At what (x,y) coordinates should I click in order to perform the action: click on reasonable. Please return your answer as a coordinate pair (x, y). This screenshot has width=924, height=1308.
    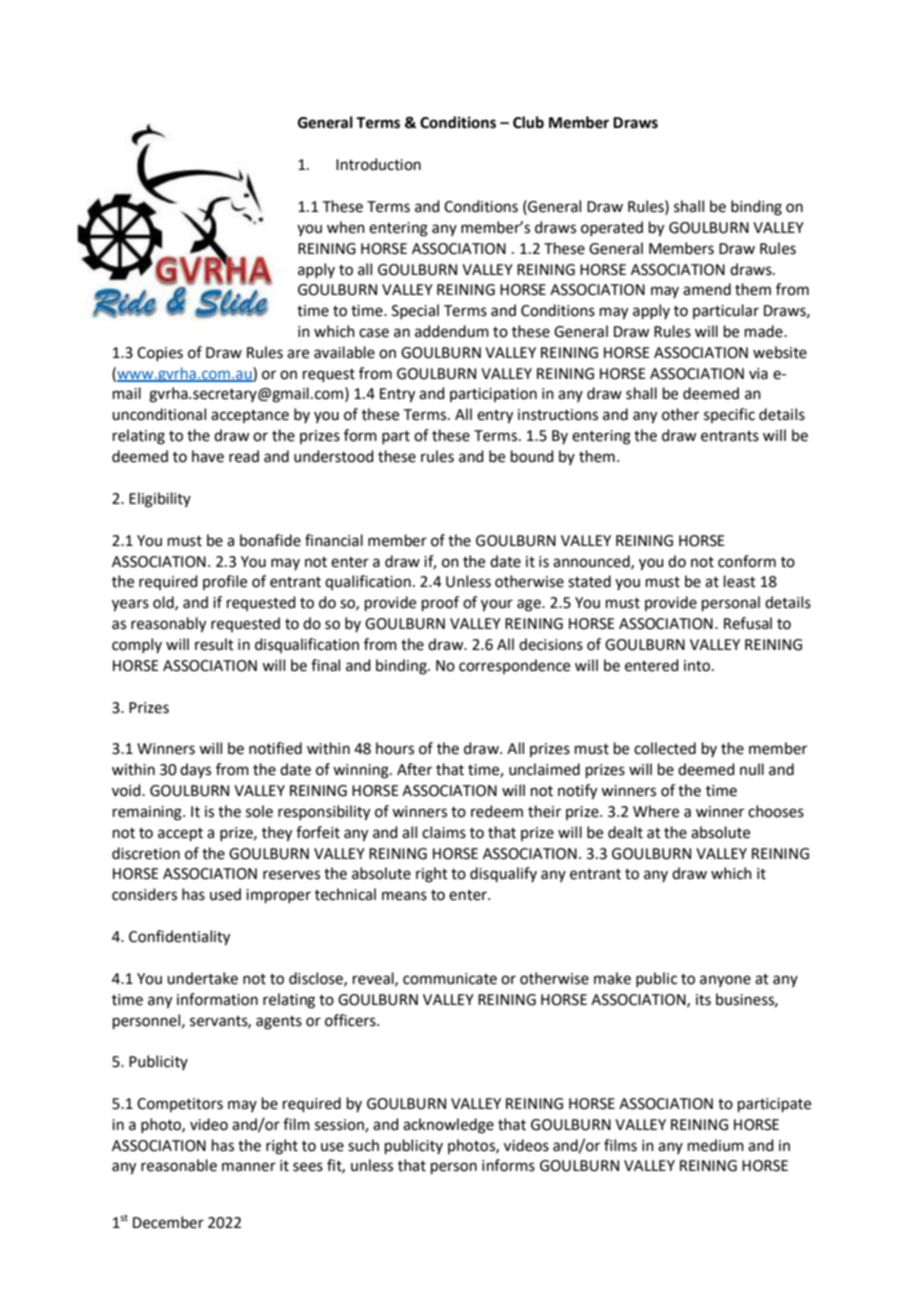
    Looking at the image, I should click on (179, 1165).
